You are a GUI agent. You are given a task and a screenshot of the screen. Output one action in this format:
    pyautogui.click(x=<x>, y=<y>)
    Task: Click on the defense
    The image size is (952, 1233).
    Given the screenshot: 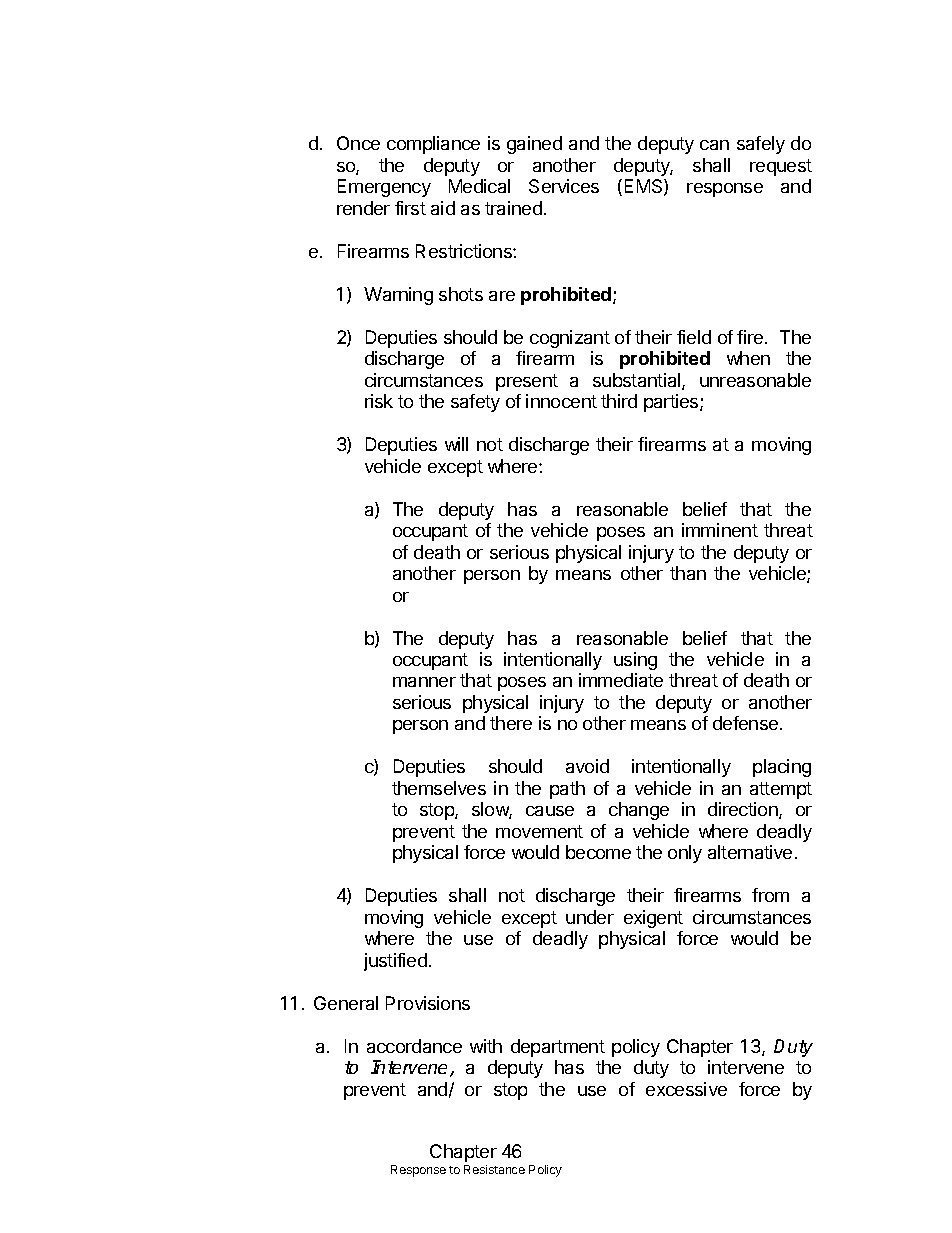 What is the action you would take?
    pyautogui.click(x=747, y=723)
